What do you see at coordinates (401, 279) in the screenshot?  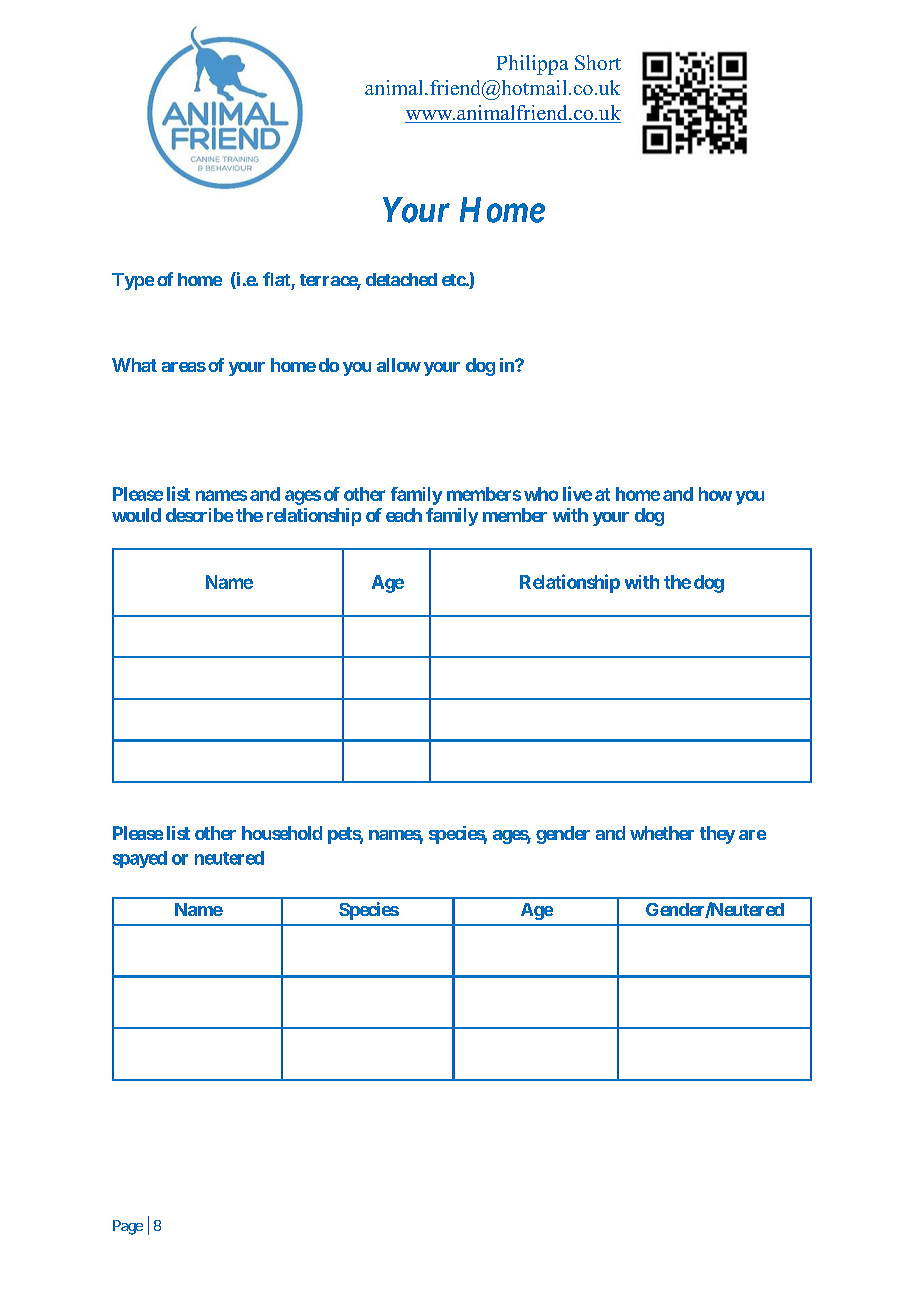 I see `detached` at bounding box center [401, 279].
